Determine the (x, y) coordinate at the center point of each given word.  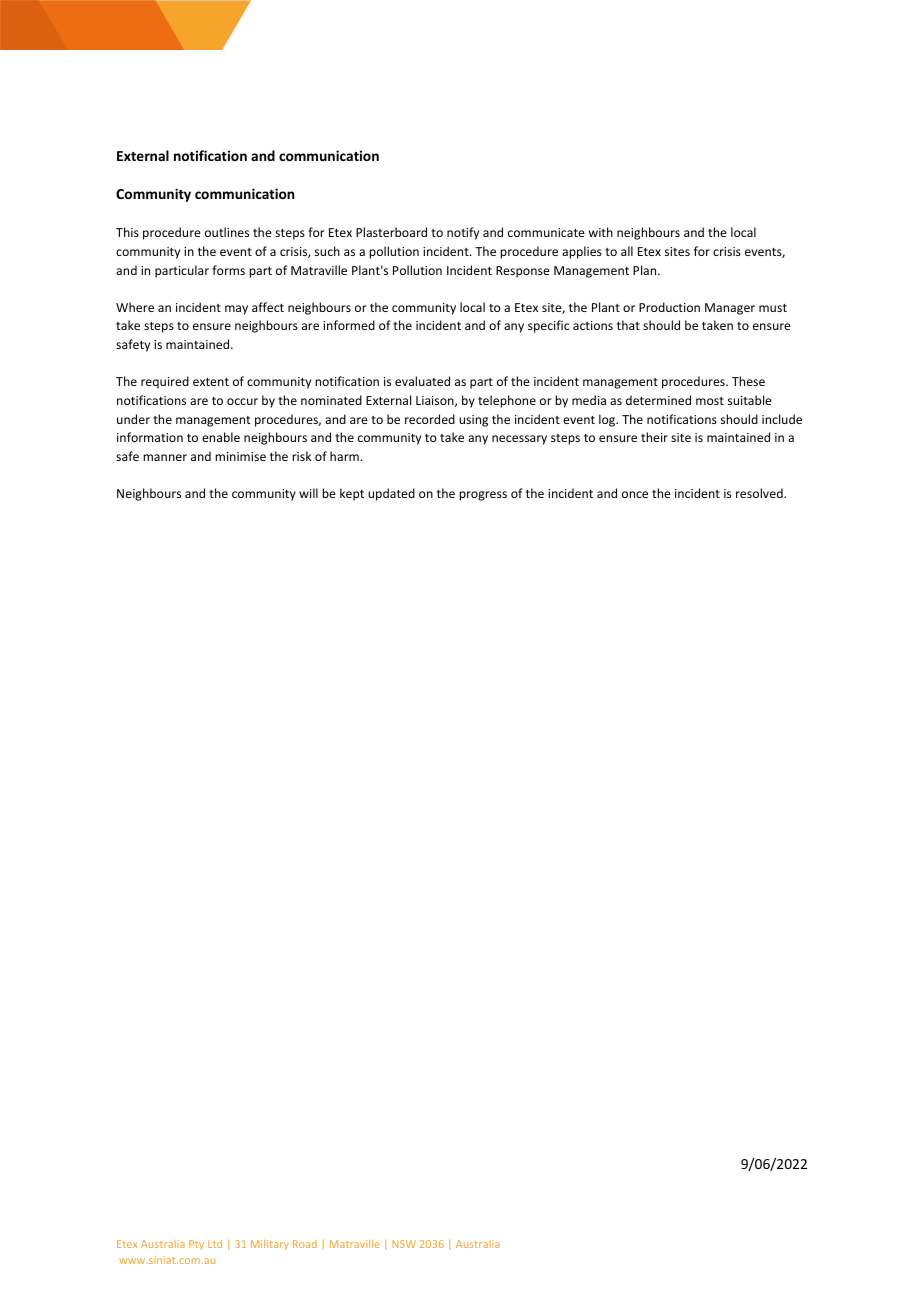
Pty (196, 1245)
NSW (404, 1244)
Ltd (215, 1244)
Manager (730, 309)
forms (228, 270)
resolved (760, 493)
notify (463, 233)
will (308, 493)
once (635, 494)
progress (483, 496)
